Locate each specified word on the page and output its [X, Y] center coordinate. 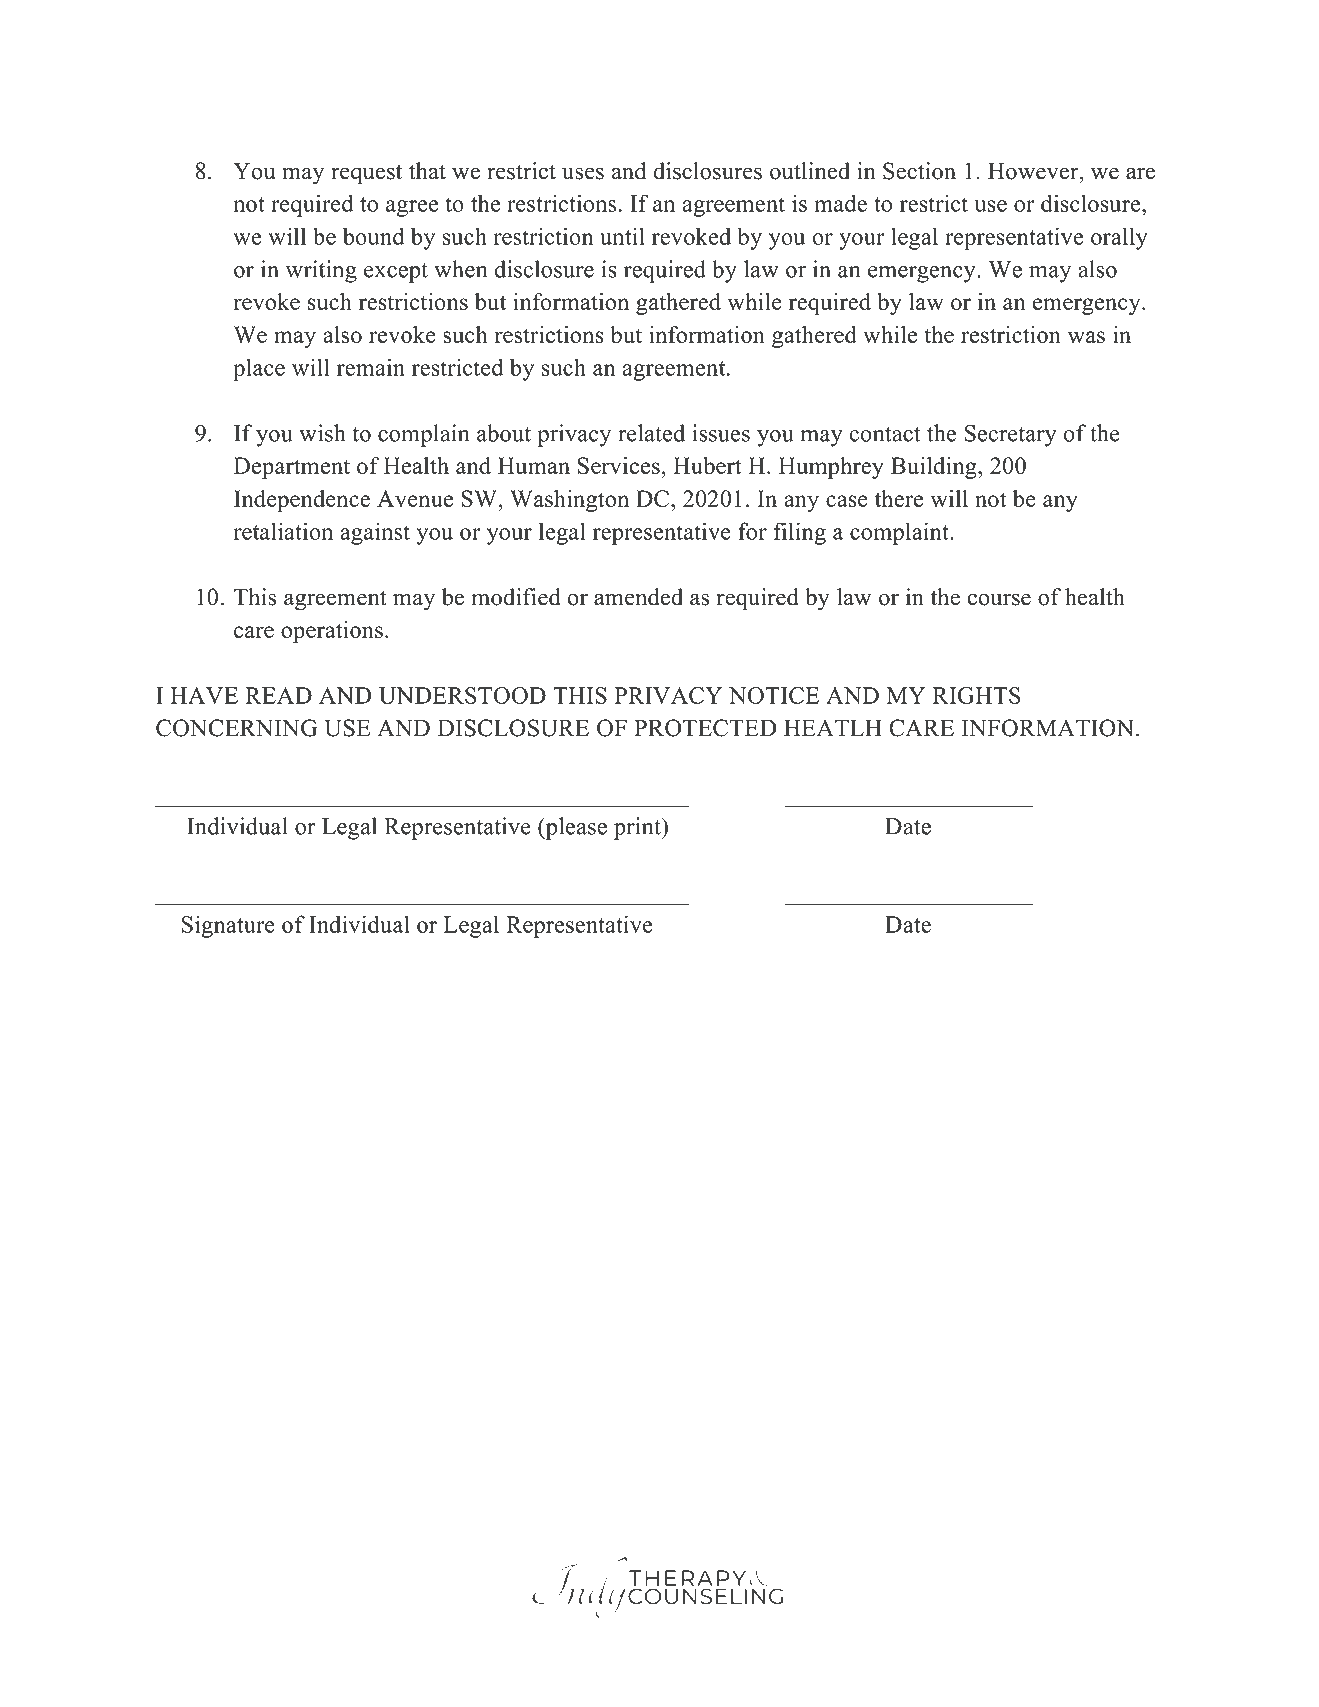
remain [371, 367]
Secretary [1010, 435]
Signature [228, 926]
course [999, 599]
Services [619, 466]
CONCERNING [237, 728]
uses [583, 173]
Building [935, 468]
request [366, 175]
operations [332, 632]
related [651, 433]
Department [292, 468]
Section [919, 171]
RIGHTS [977, 695]
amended [638, 597]
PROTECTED [705, 728]
